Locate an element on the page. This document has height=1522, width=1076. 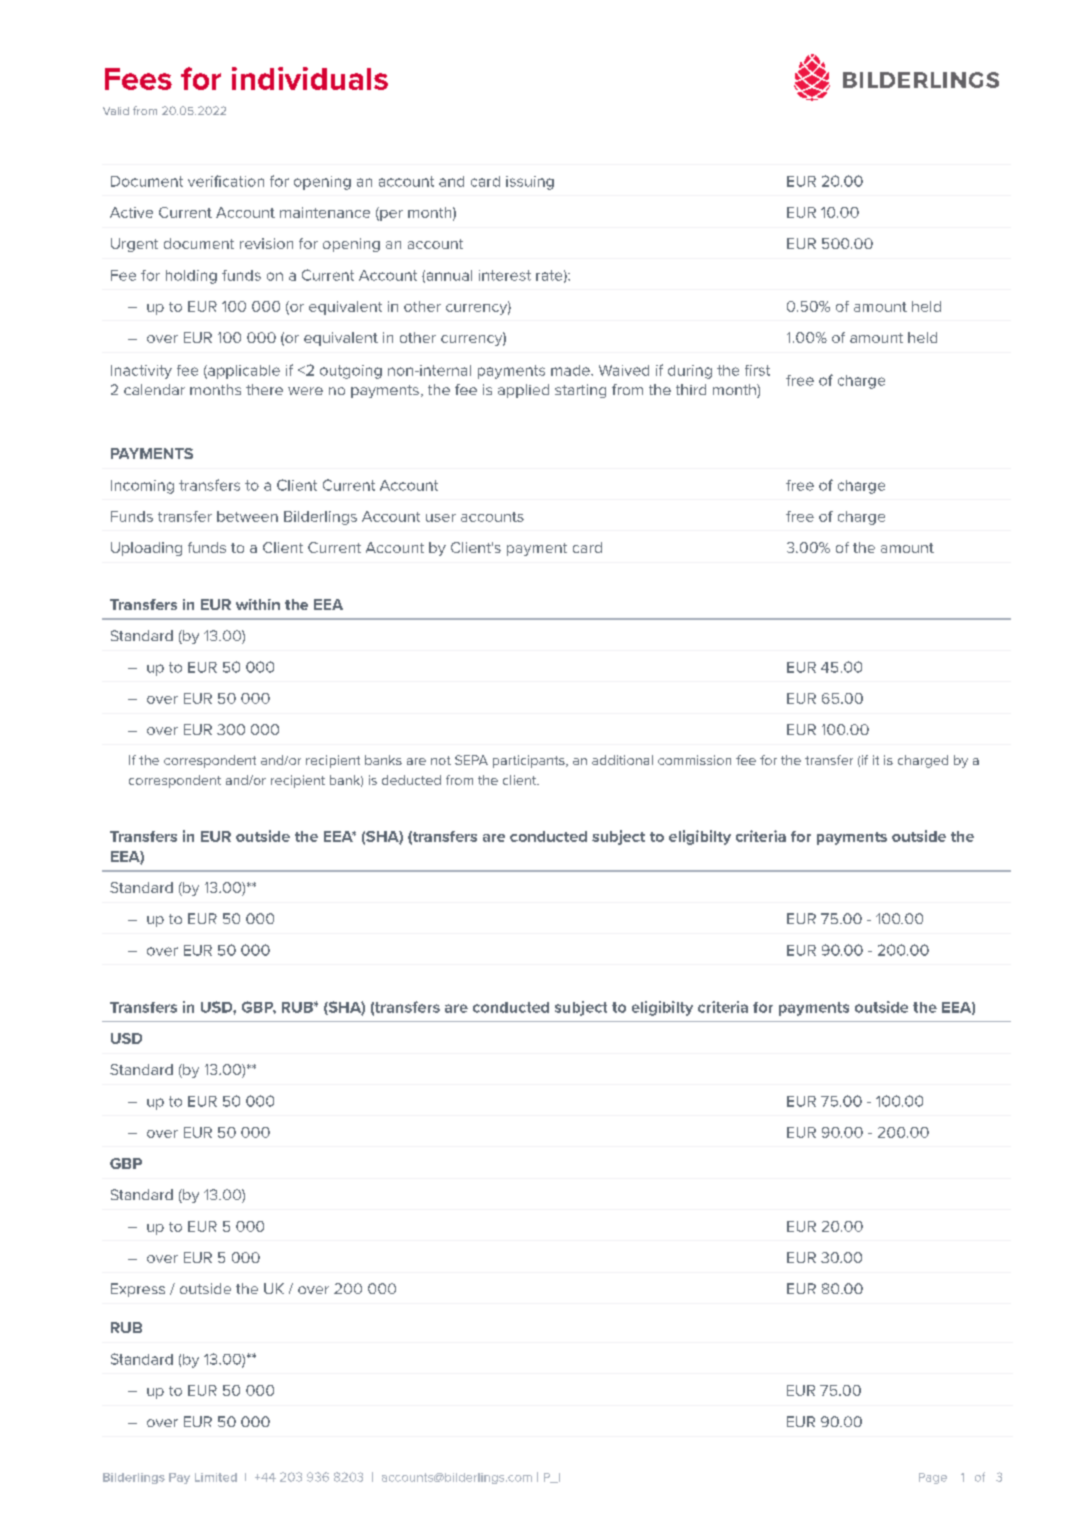
Page is located at coordinates (933, 1478).
